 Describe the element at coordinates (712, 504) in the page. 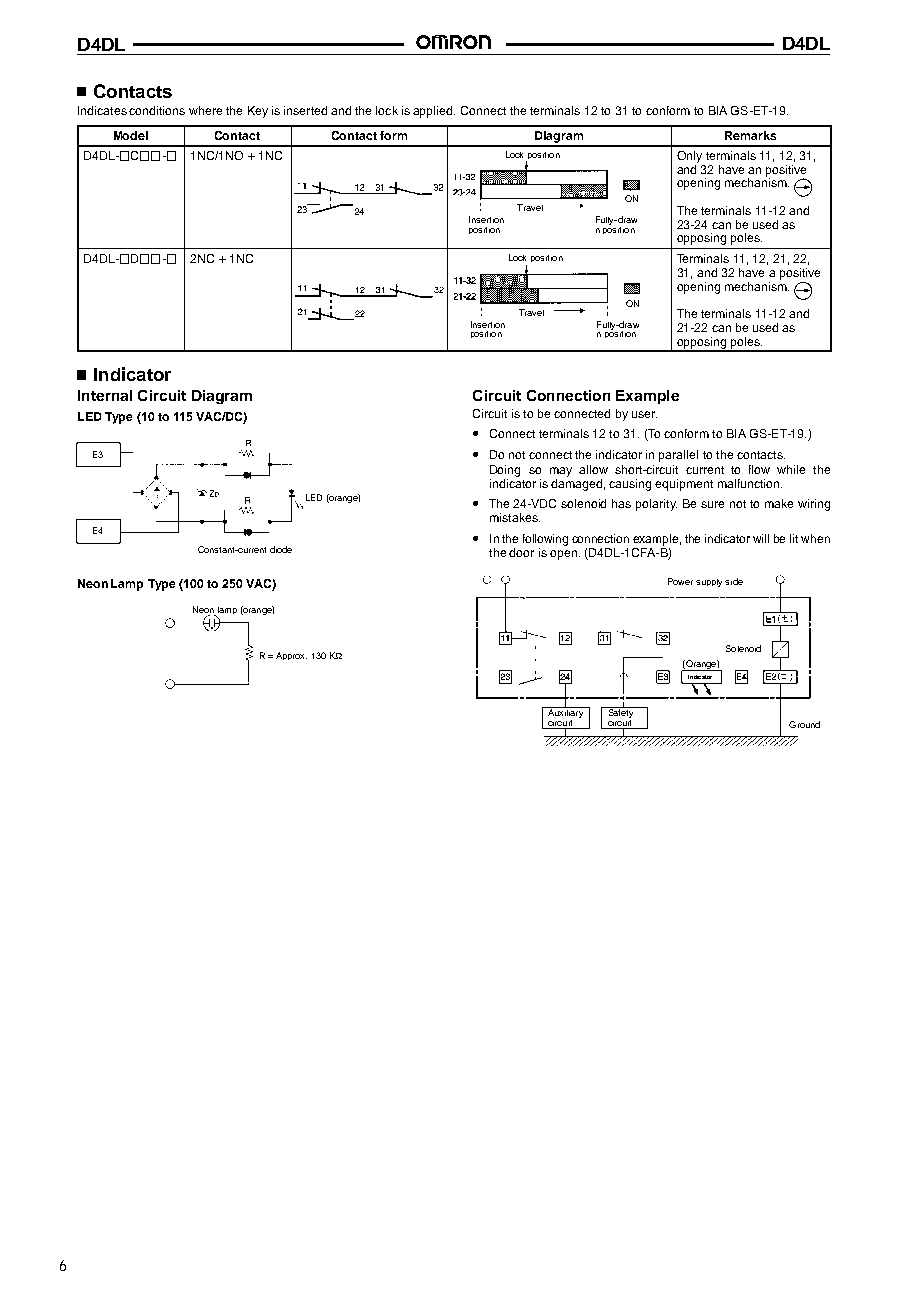

I see `sure` at that location.
